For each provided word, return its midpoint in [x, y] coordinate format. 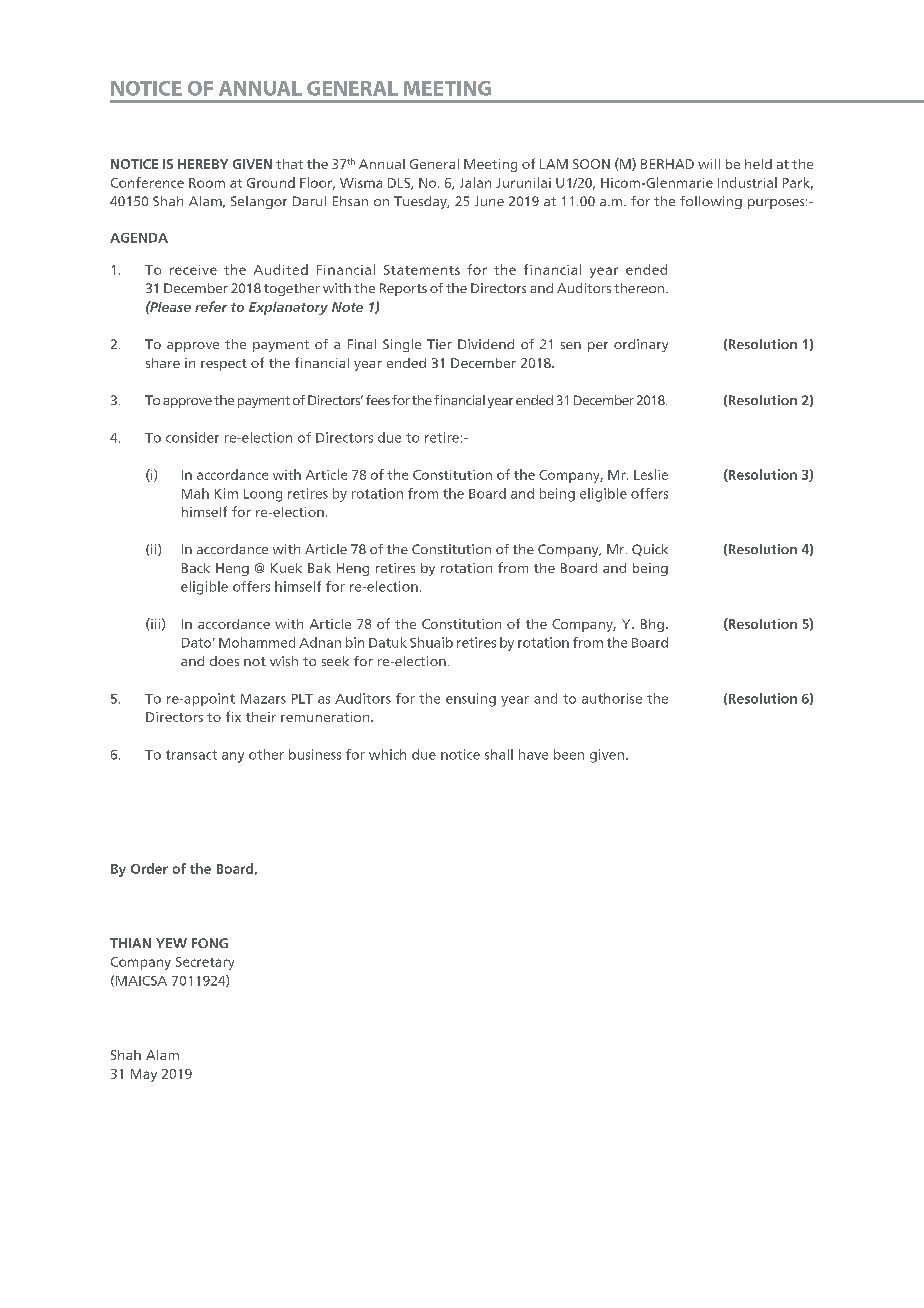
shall [499, 754]
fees [378, 400]
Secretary [205, 963]
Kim [226, 493]
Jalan [475, 182]
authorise [612, 698]
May [144, 1075]
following [711, 202]
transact [191, 755]
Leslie [651, 474]
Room [207, 183]
